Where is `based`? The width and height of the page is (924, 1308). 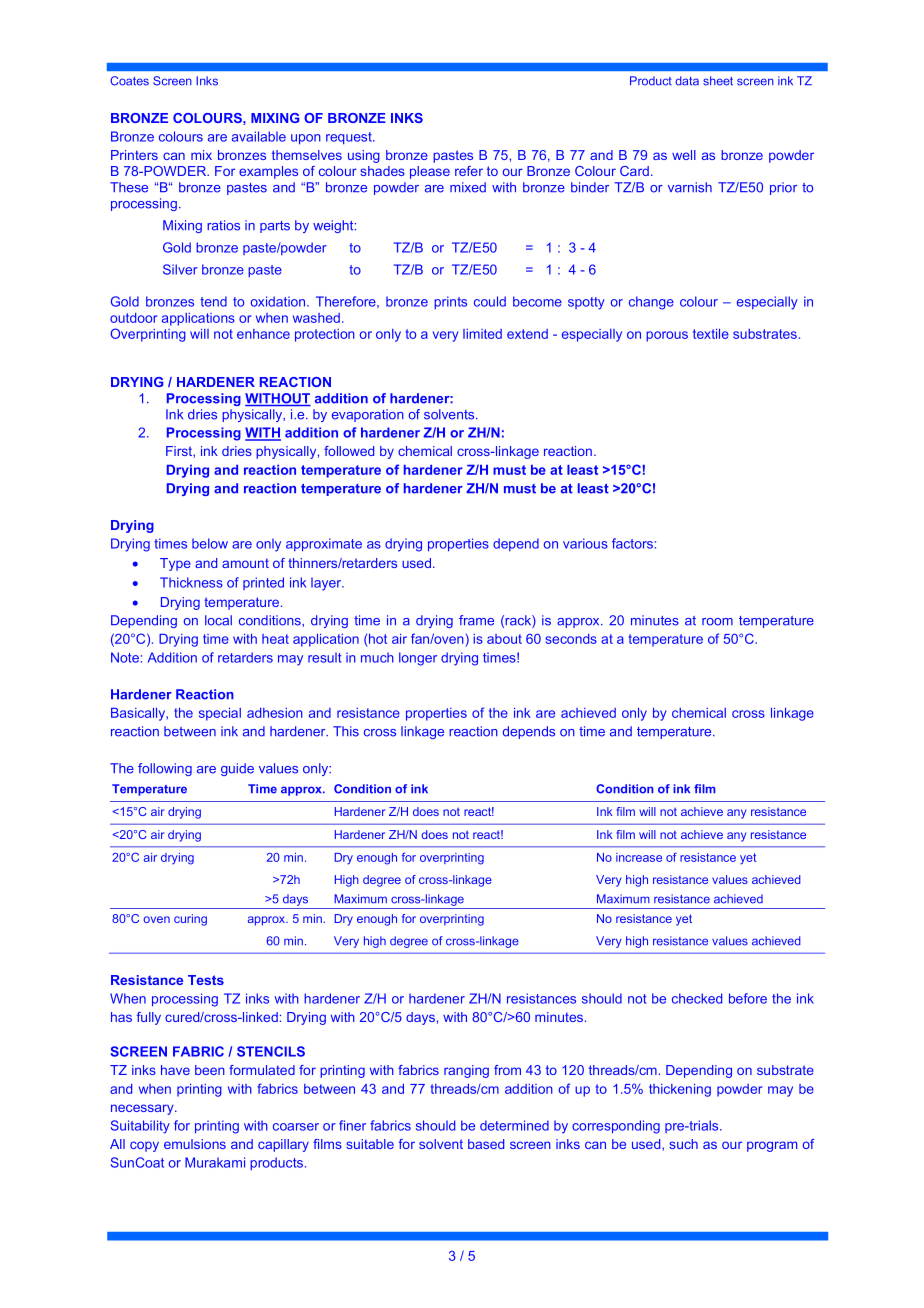 based is located at coordinates (486, 1144).
